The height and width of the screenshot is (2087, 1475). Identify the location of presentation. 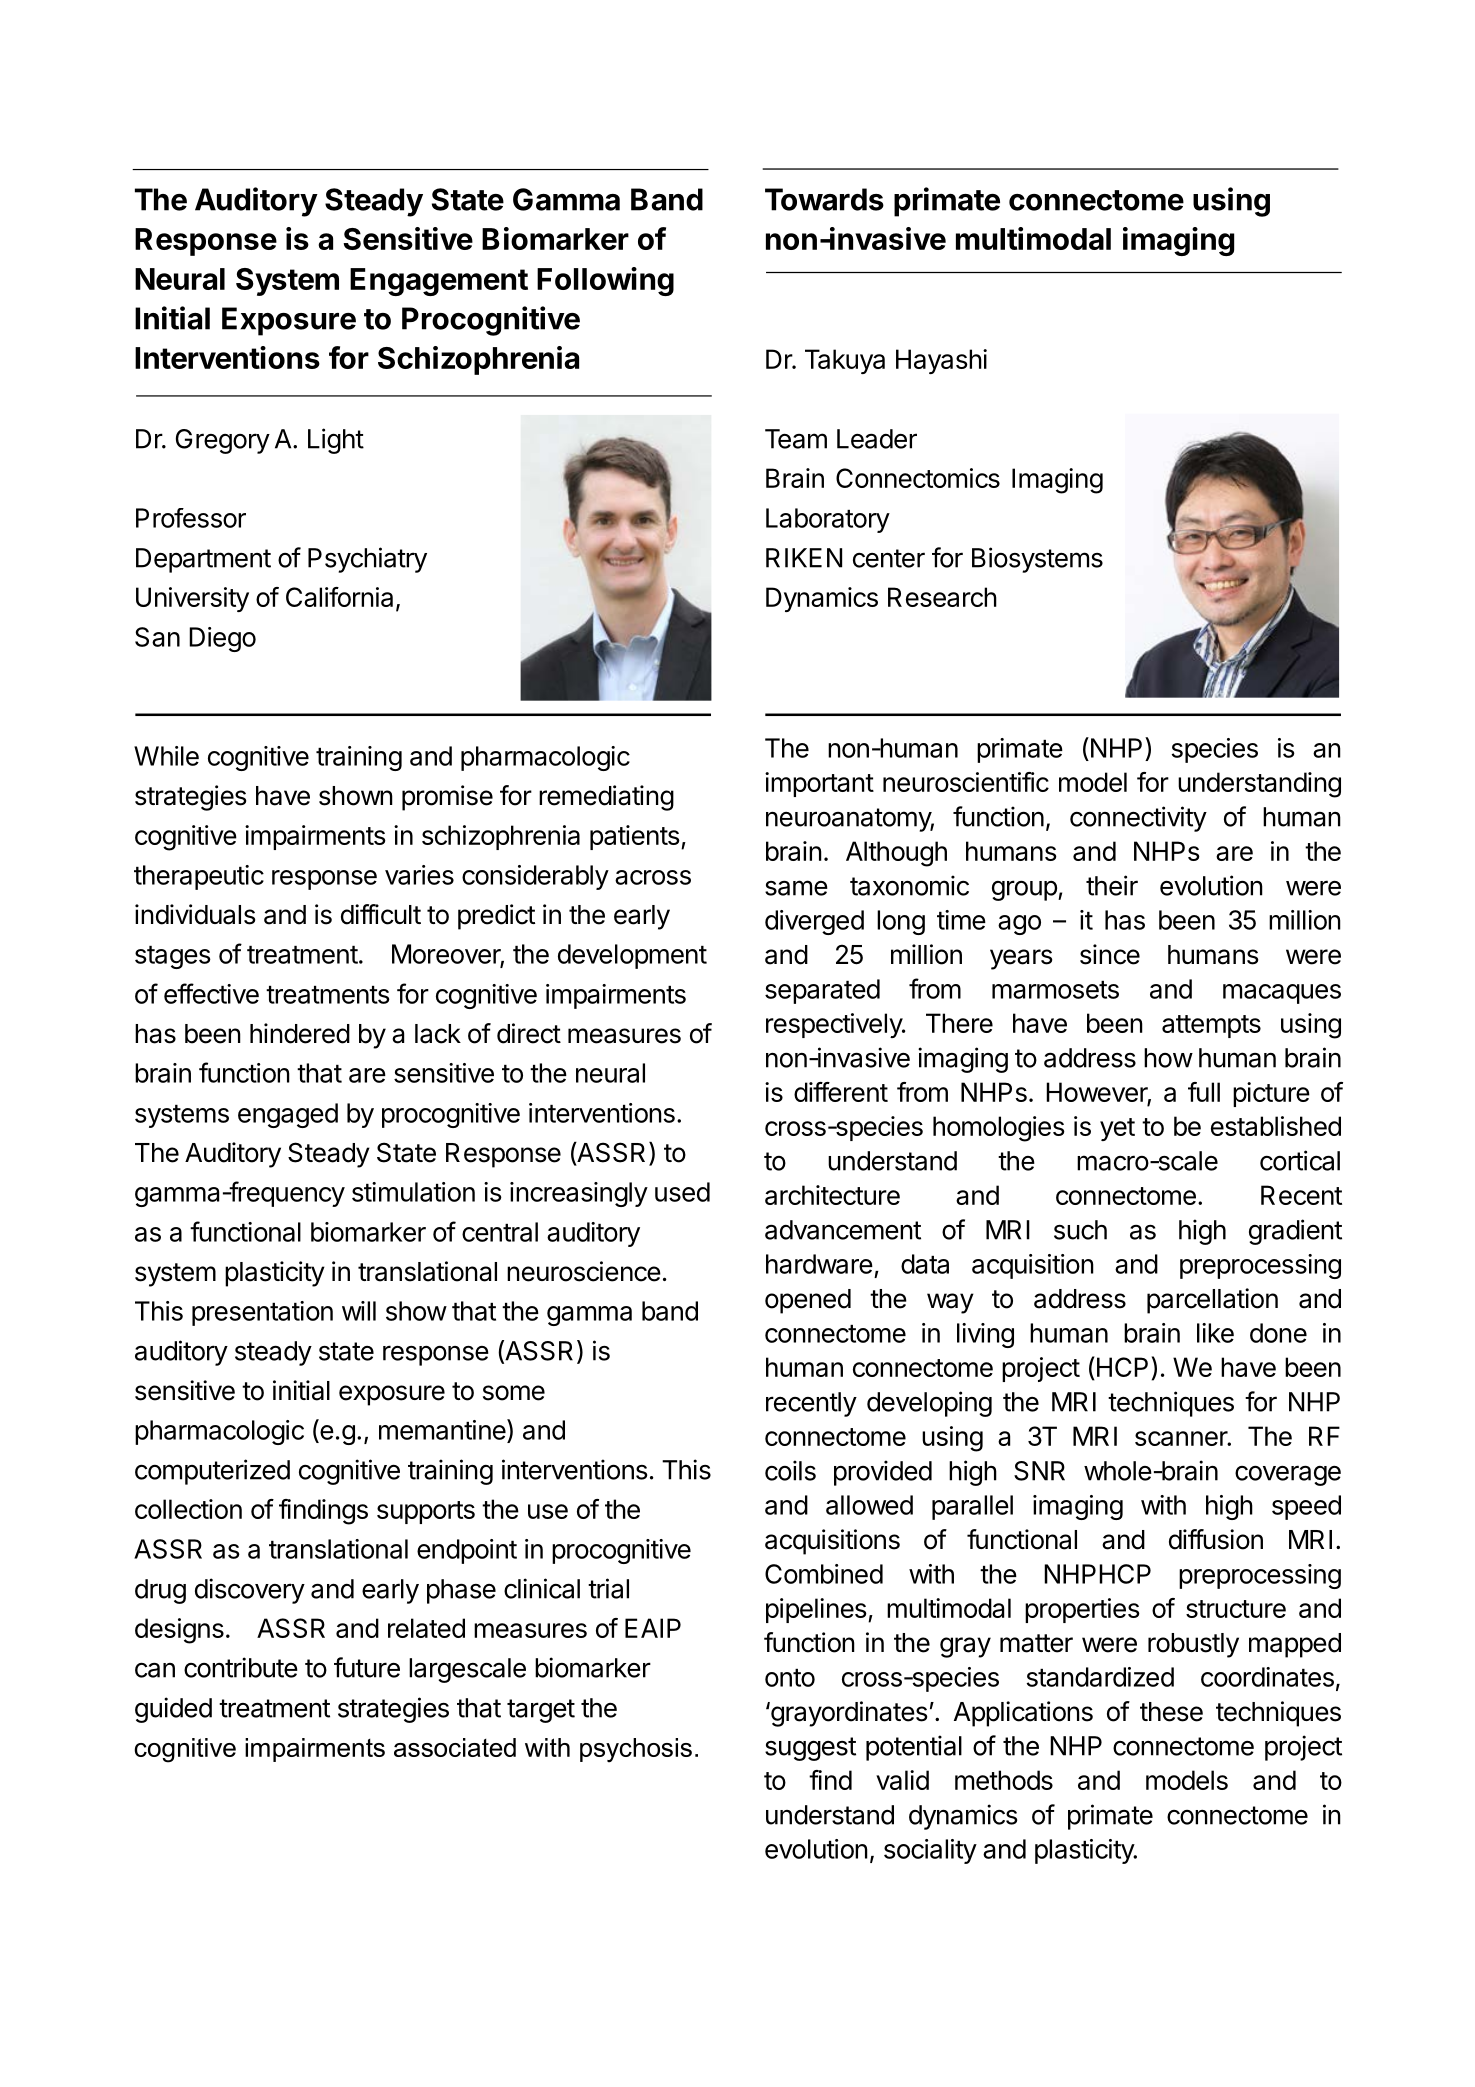
(262, 1313).
